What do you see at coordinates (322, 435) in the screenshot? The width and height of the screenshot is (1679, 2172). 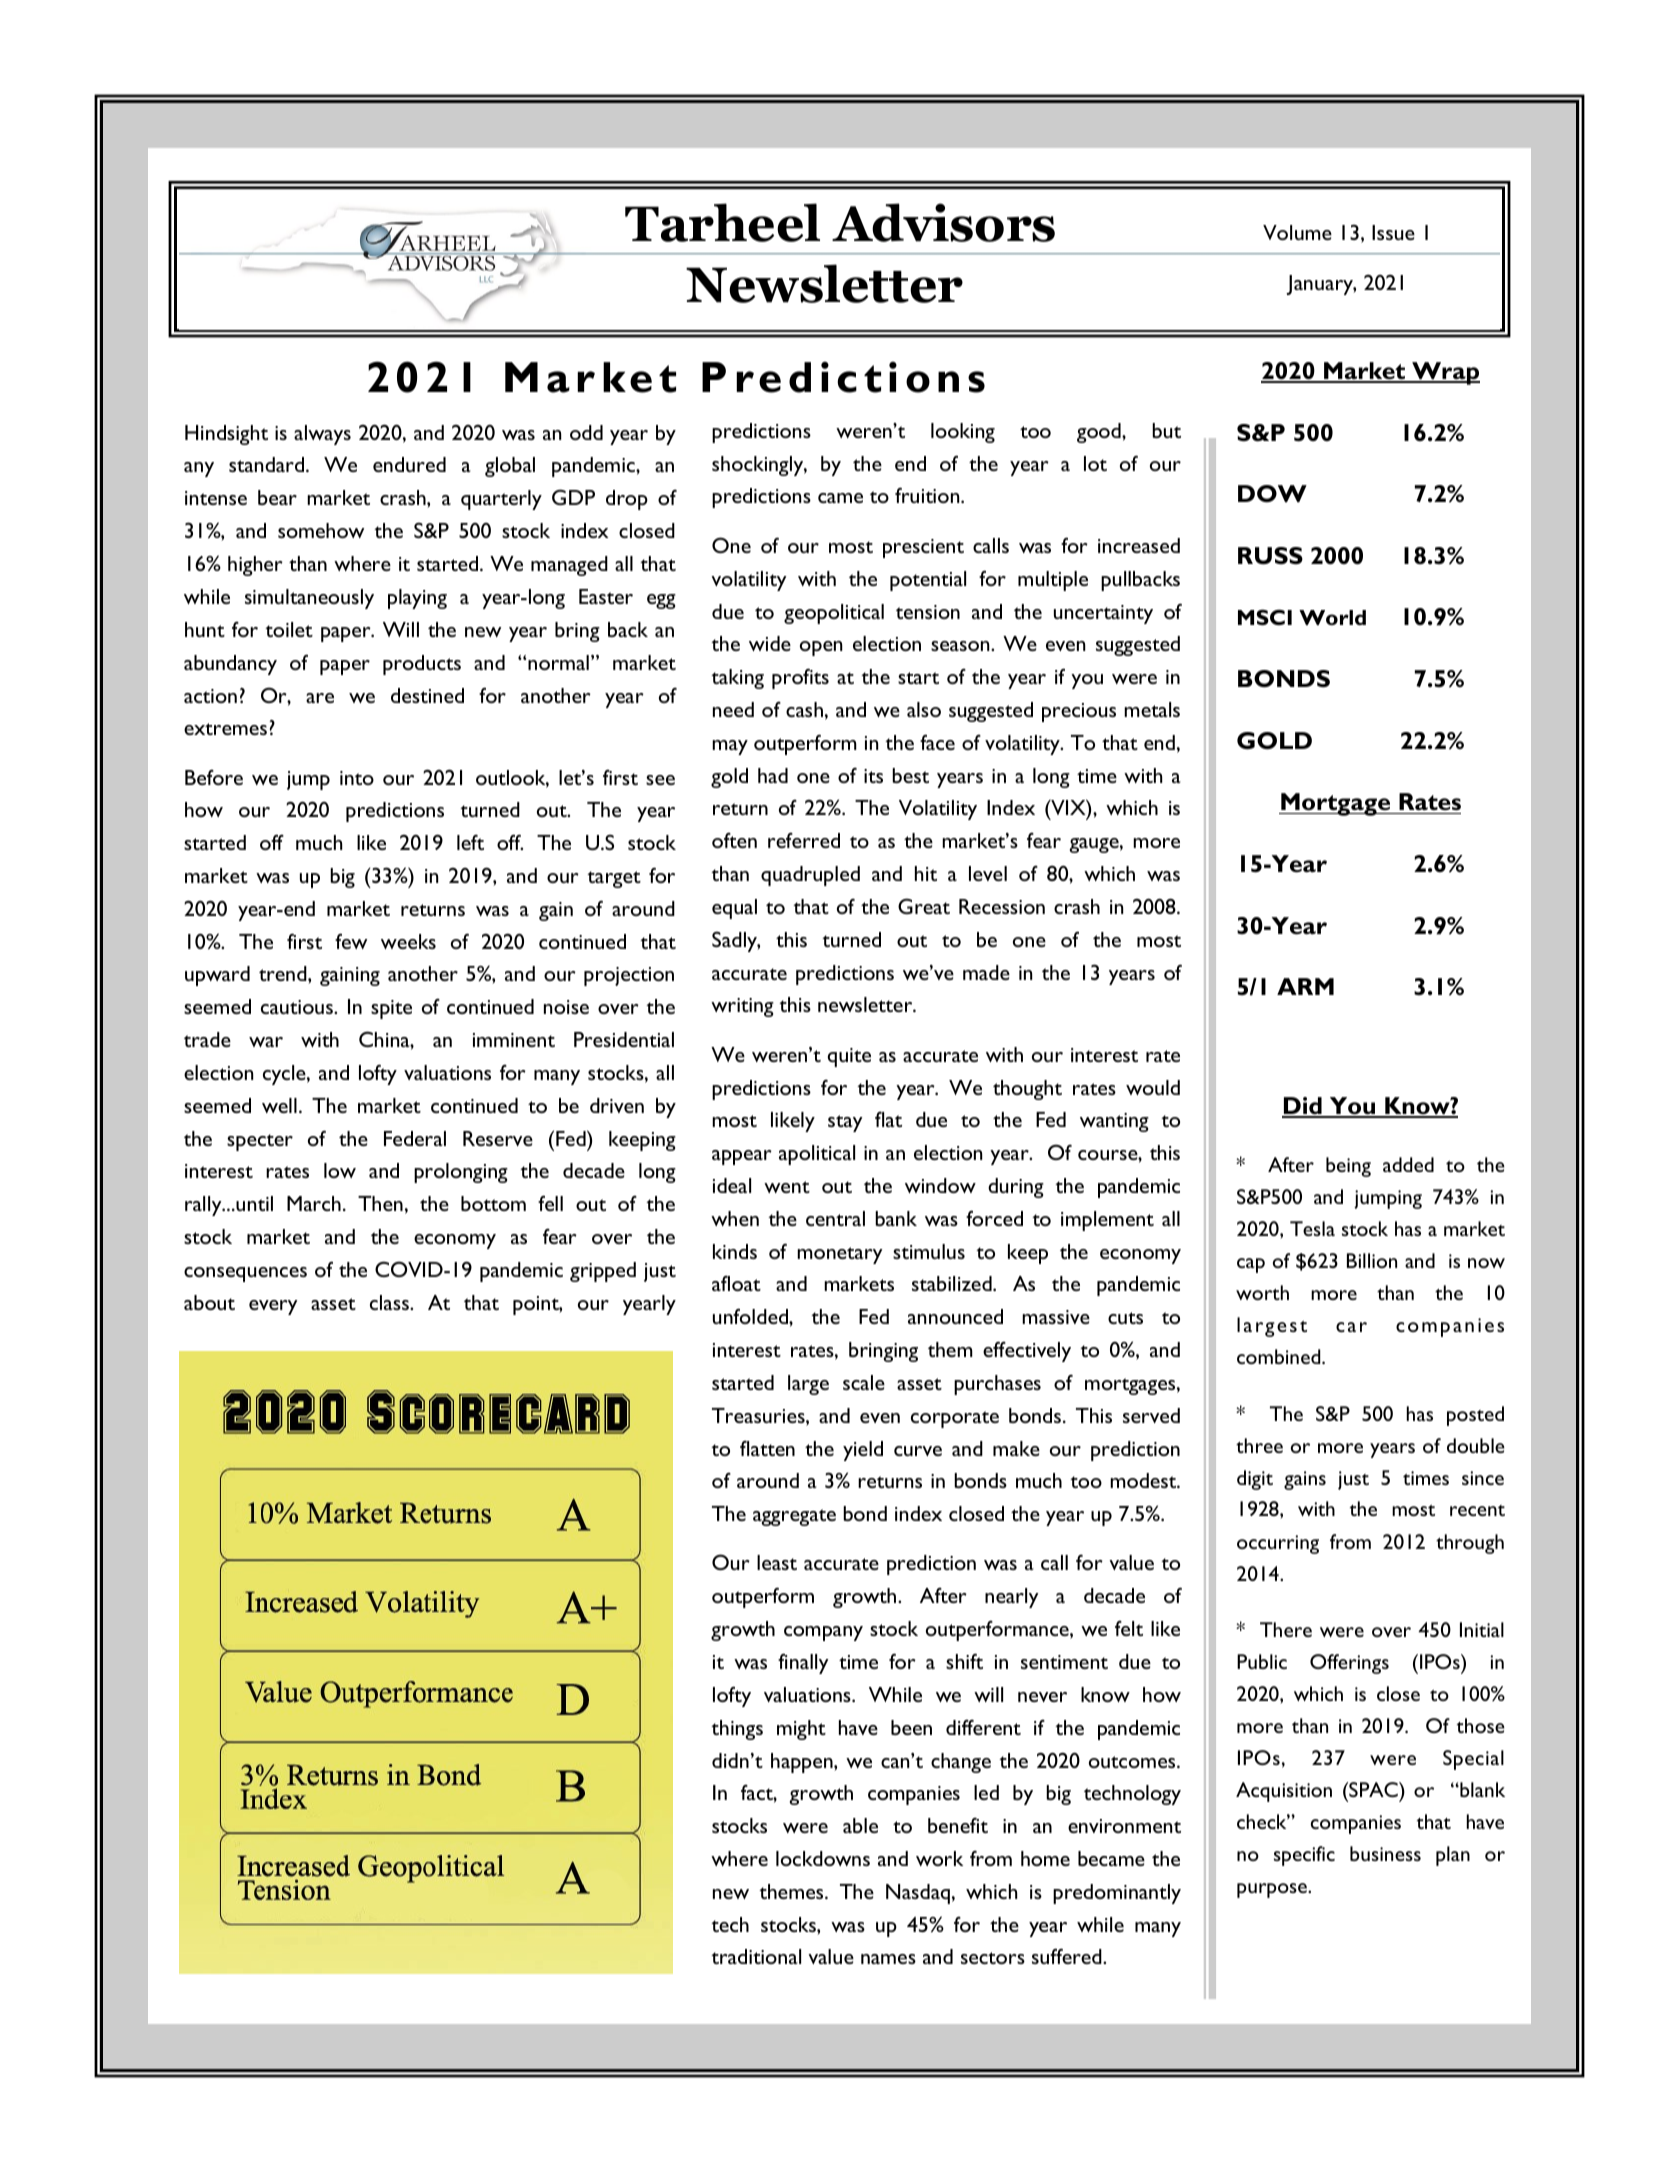 I see `always` at bounding box center [322, 435].
